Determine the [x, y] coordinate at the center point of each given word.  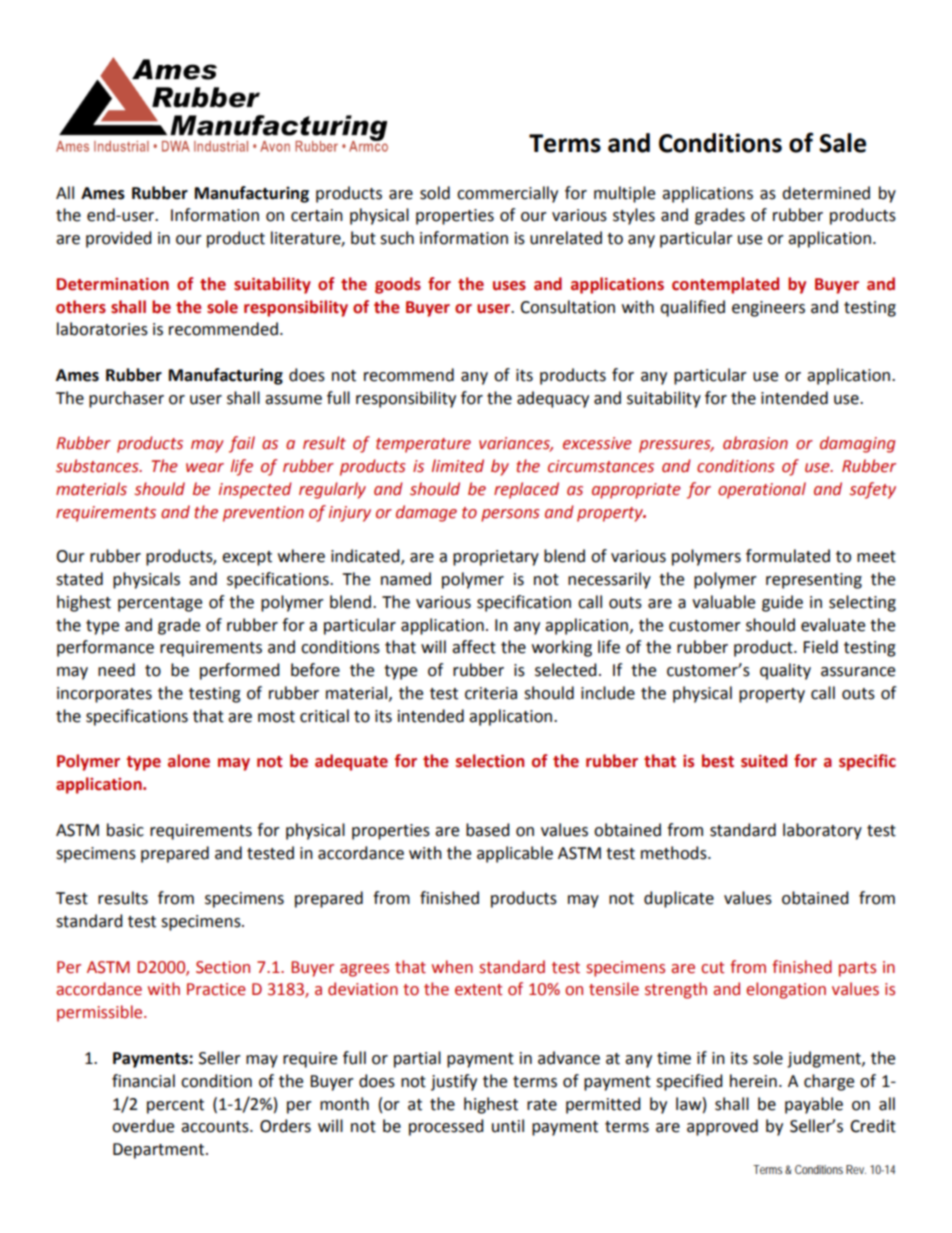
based [488, 830]
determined [826, 193]
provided [119, 239]
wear [205, 468]
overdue [143, 1126]
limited [458, 466]
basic [125, 830]
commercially [507, 194]
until [508, 1126]
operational [762, 490]
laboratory [822, 831]
